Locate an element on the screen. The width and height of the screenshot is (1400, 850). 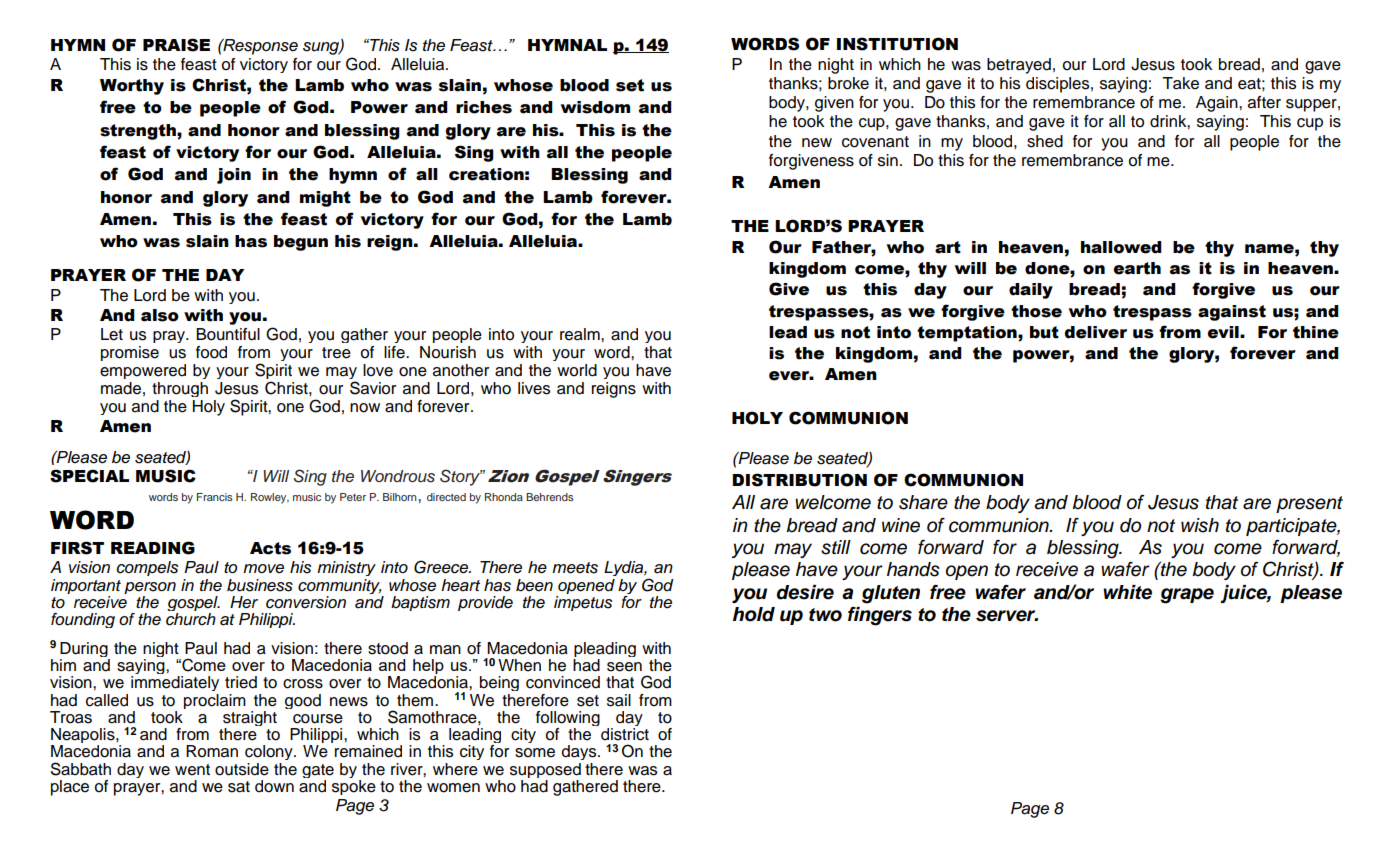
business is located at coordinates (260, 585).
